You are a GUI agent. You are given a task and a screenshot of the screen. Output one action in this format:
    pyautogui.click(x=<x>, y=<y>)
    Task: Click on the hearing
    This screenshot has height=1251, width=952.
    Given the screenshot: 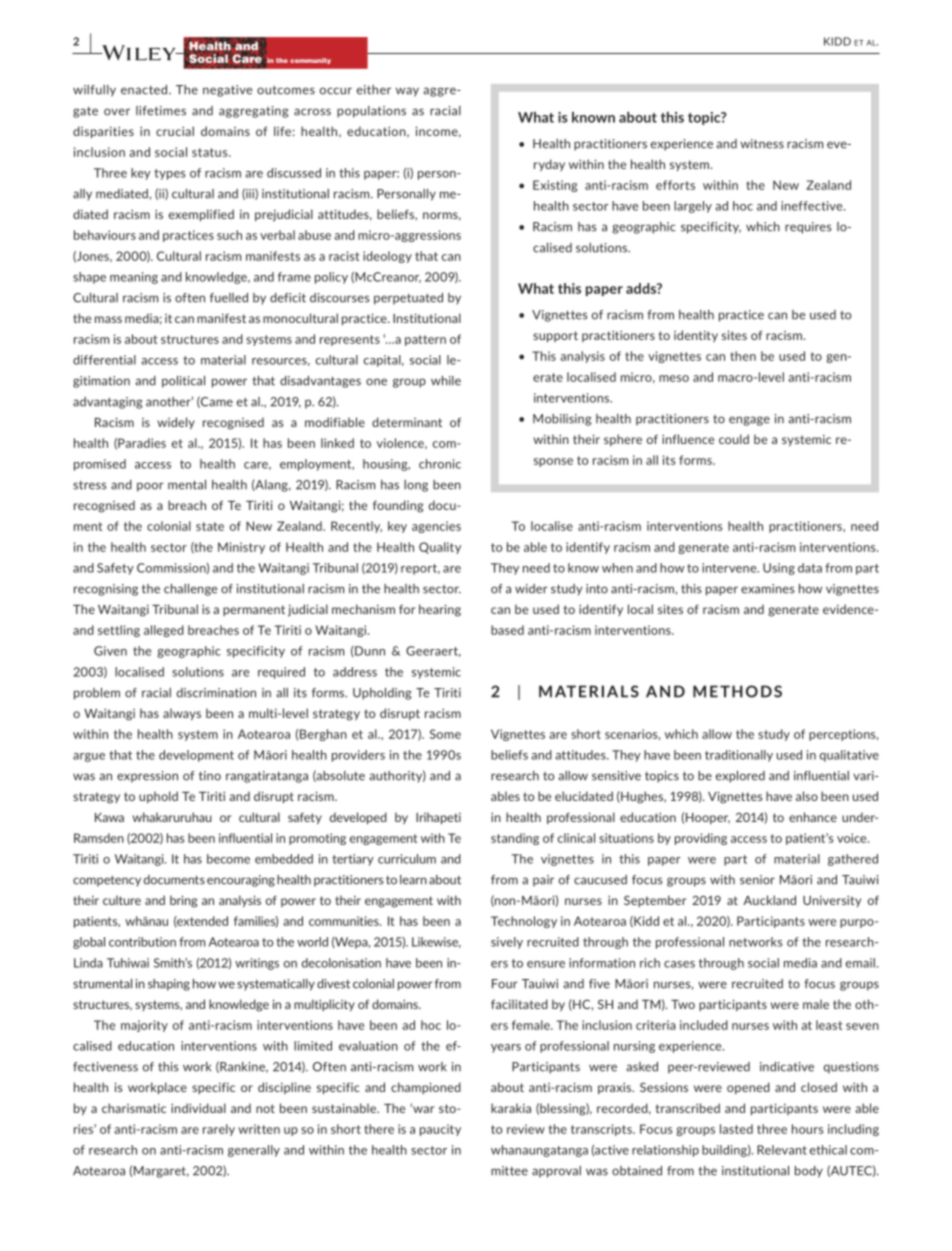 What is the action you would take?
    pyautogui.click(x=440, y=610)
